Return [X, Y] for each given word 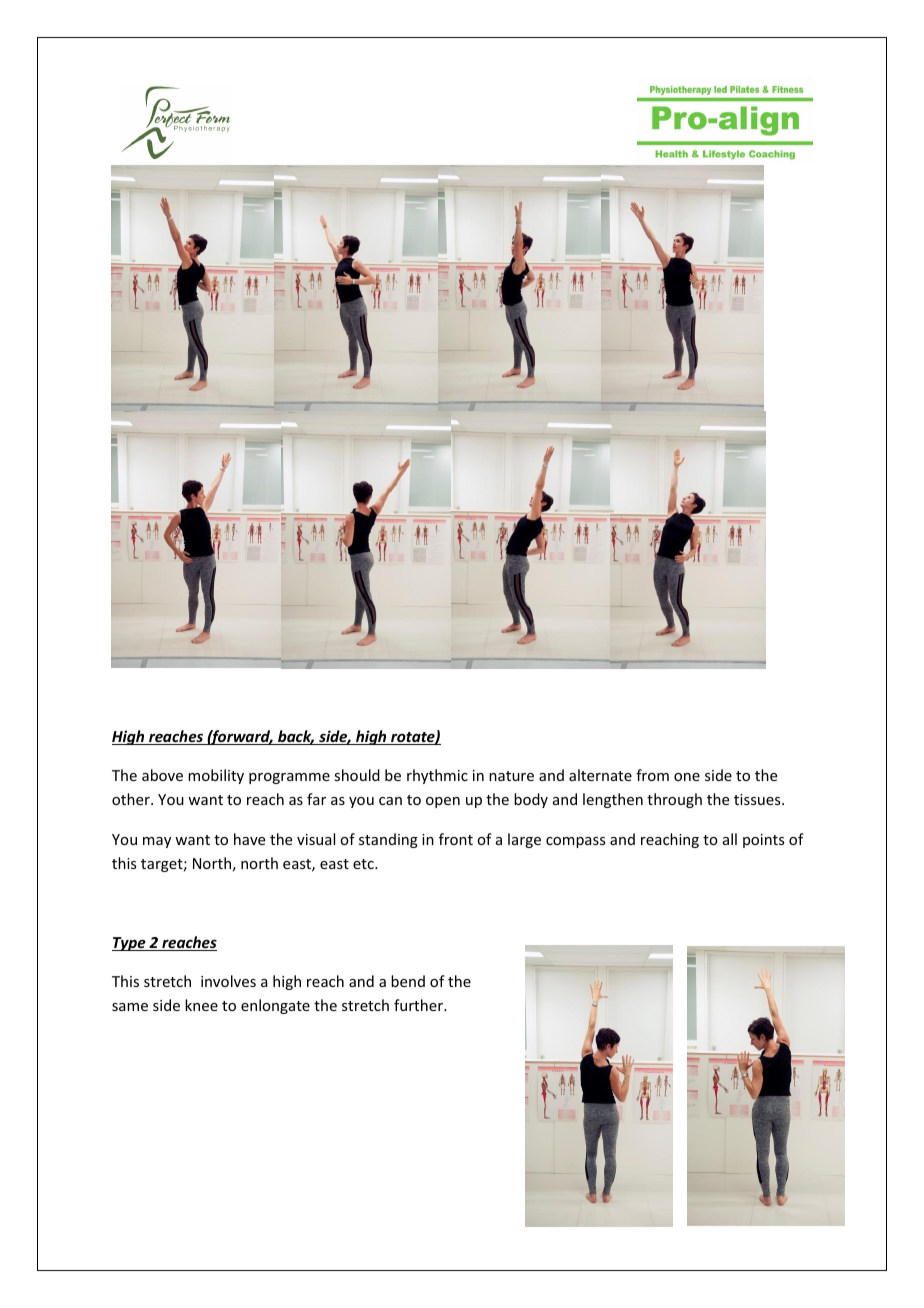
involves [228, 981]
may [157, 842]
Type [130, 944]
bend [408, 981]
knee [201, 1005]
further [420, 1005]
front [456, 839]
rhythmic [437, 776]
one [687, 777]
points [763, 841]
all [730, 839]
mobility [216, 776]
